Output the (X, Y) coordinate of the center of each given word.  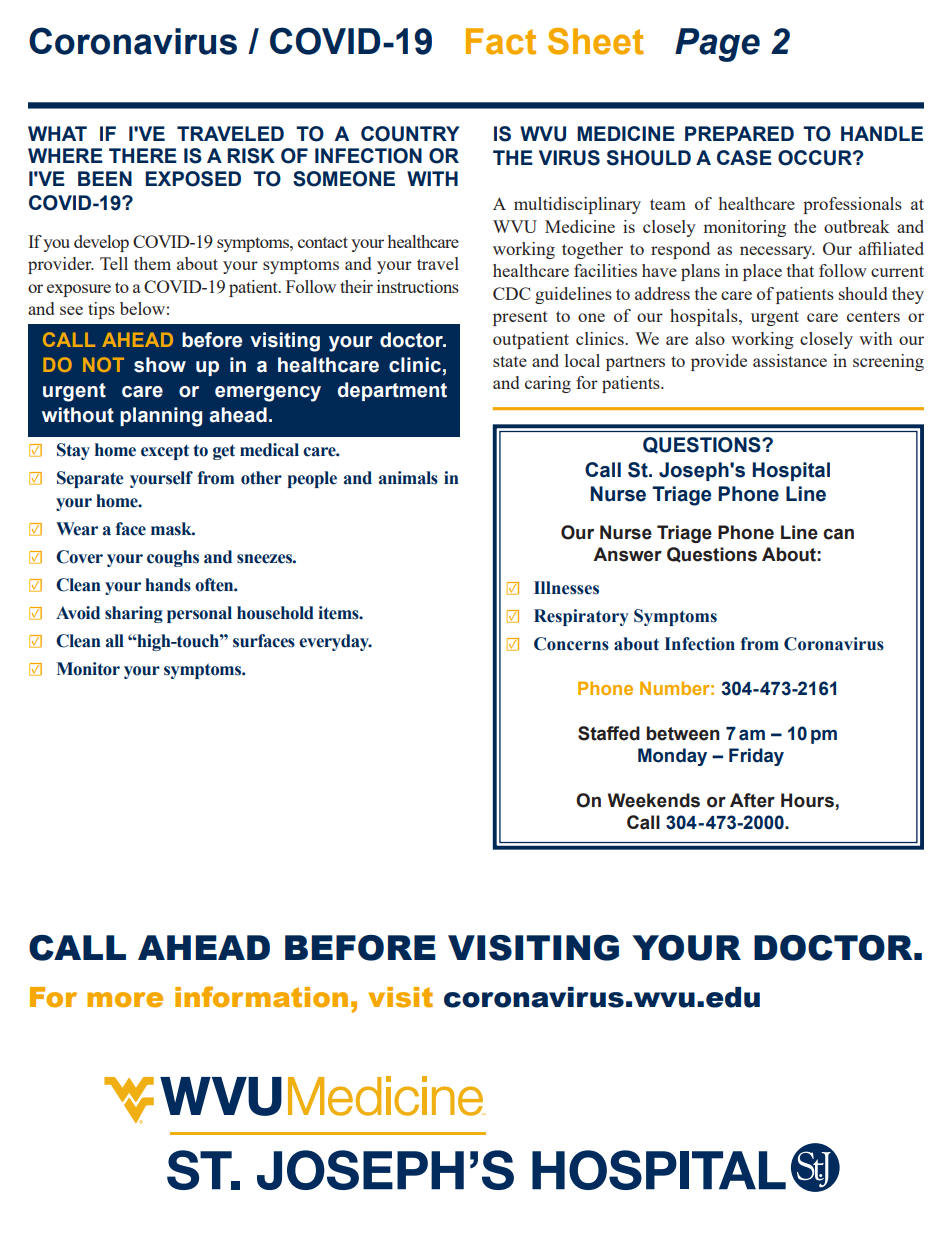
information (261, 997)
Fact (501, 41)
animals (408, 478)
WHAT (57, 133)
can (838, 534)
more (125, 1000)
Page (717, 45)
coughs (173, 558)
